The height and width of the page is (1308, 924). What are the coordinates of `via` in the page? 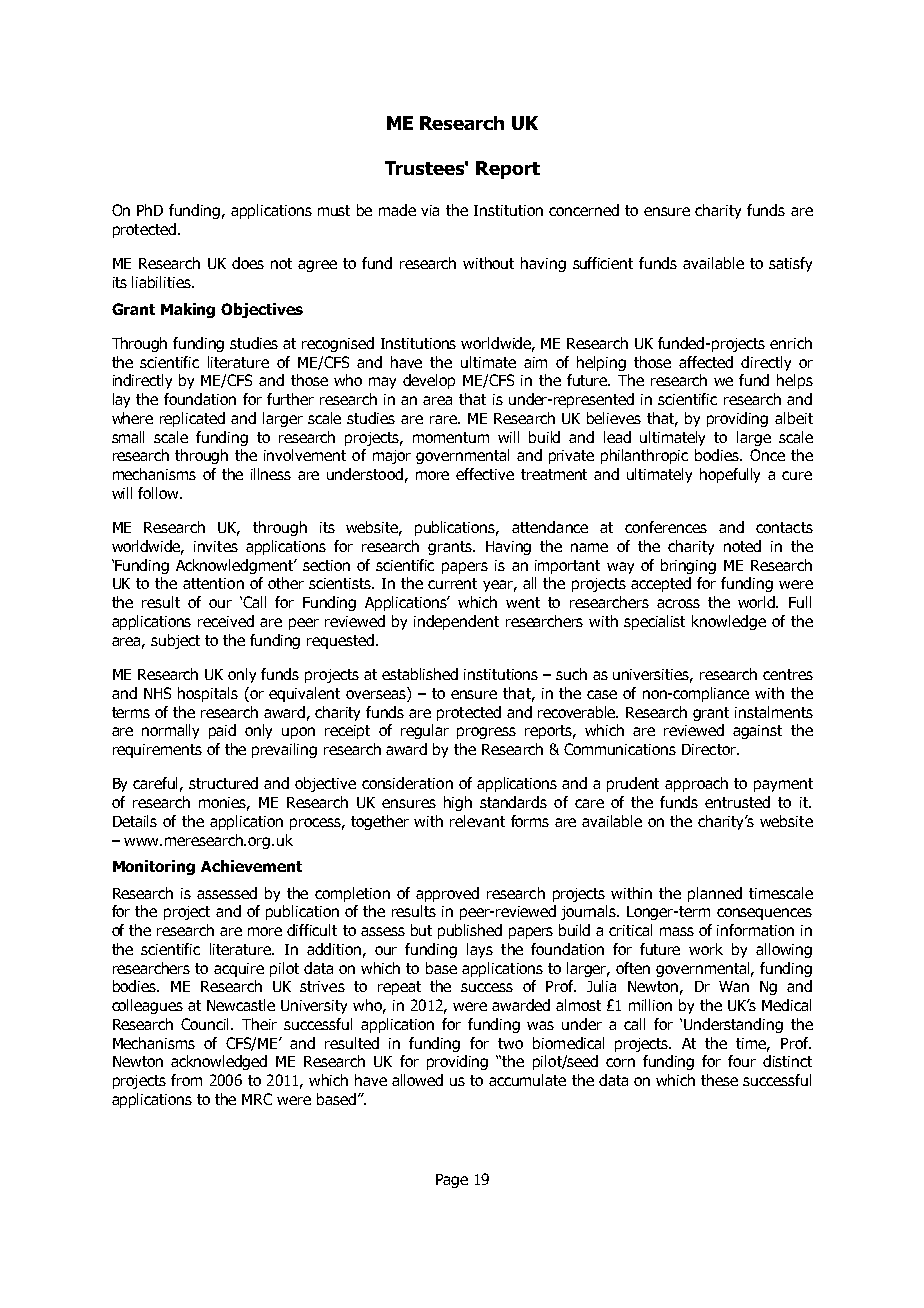 It's located at (430, 210).
